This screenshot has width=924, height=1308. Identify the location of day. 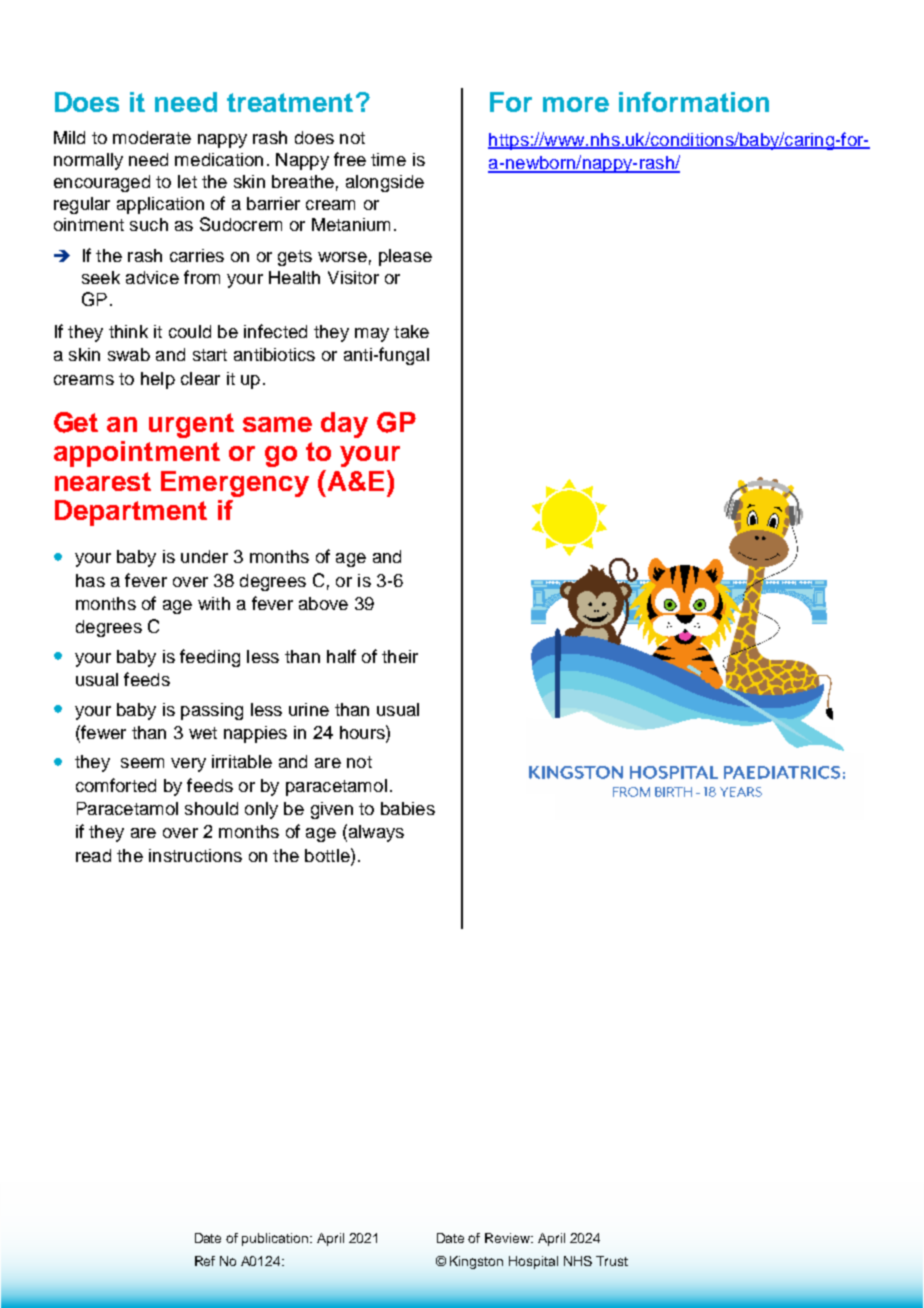
(344, 425).
